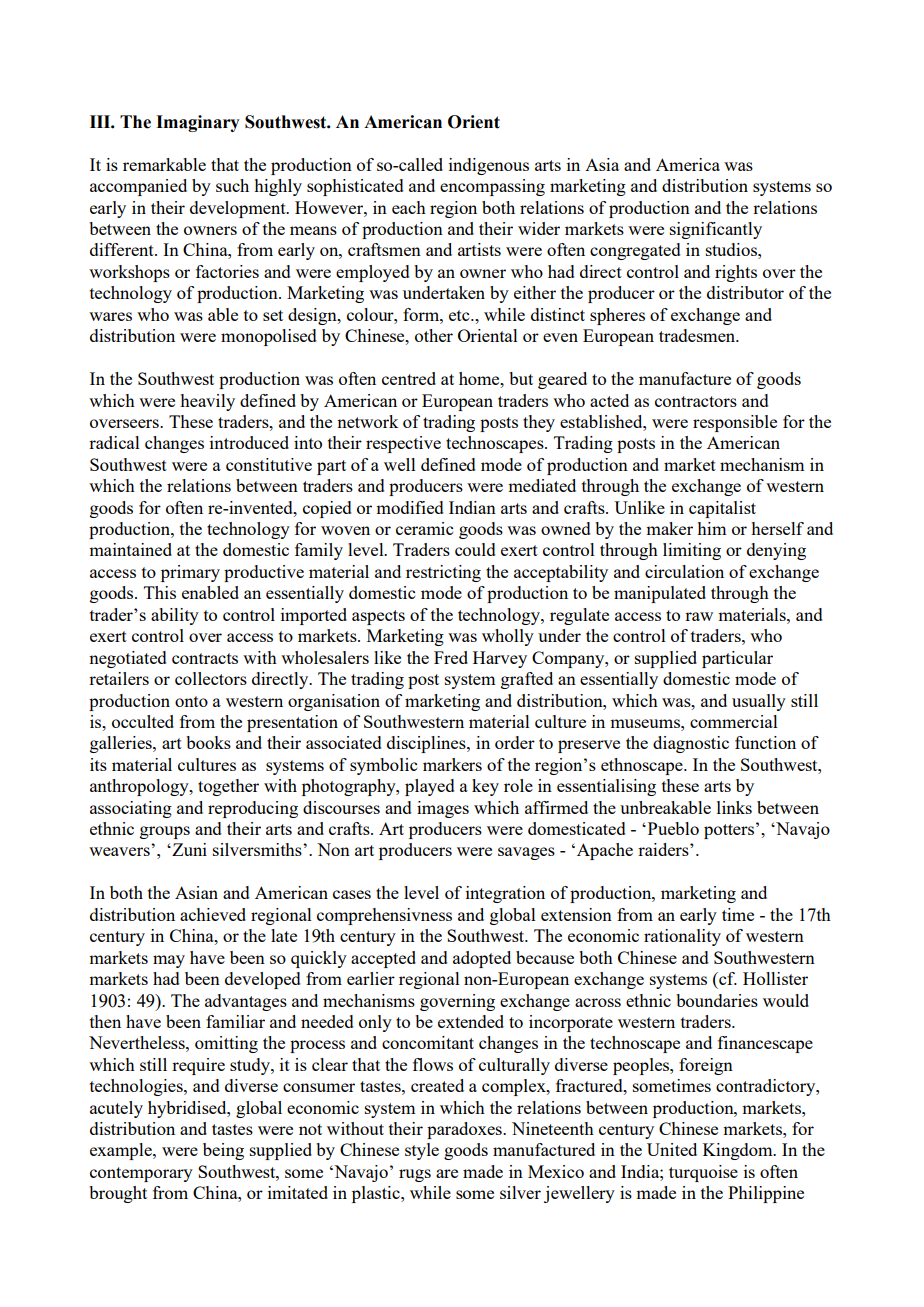 This screenshot has width=924, height=1307. I want to click on contemporary, so click(141, 1174).
